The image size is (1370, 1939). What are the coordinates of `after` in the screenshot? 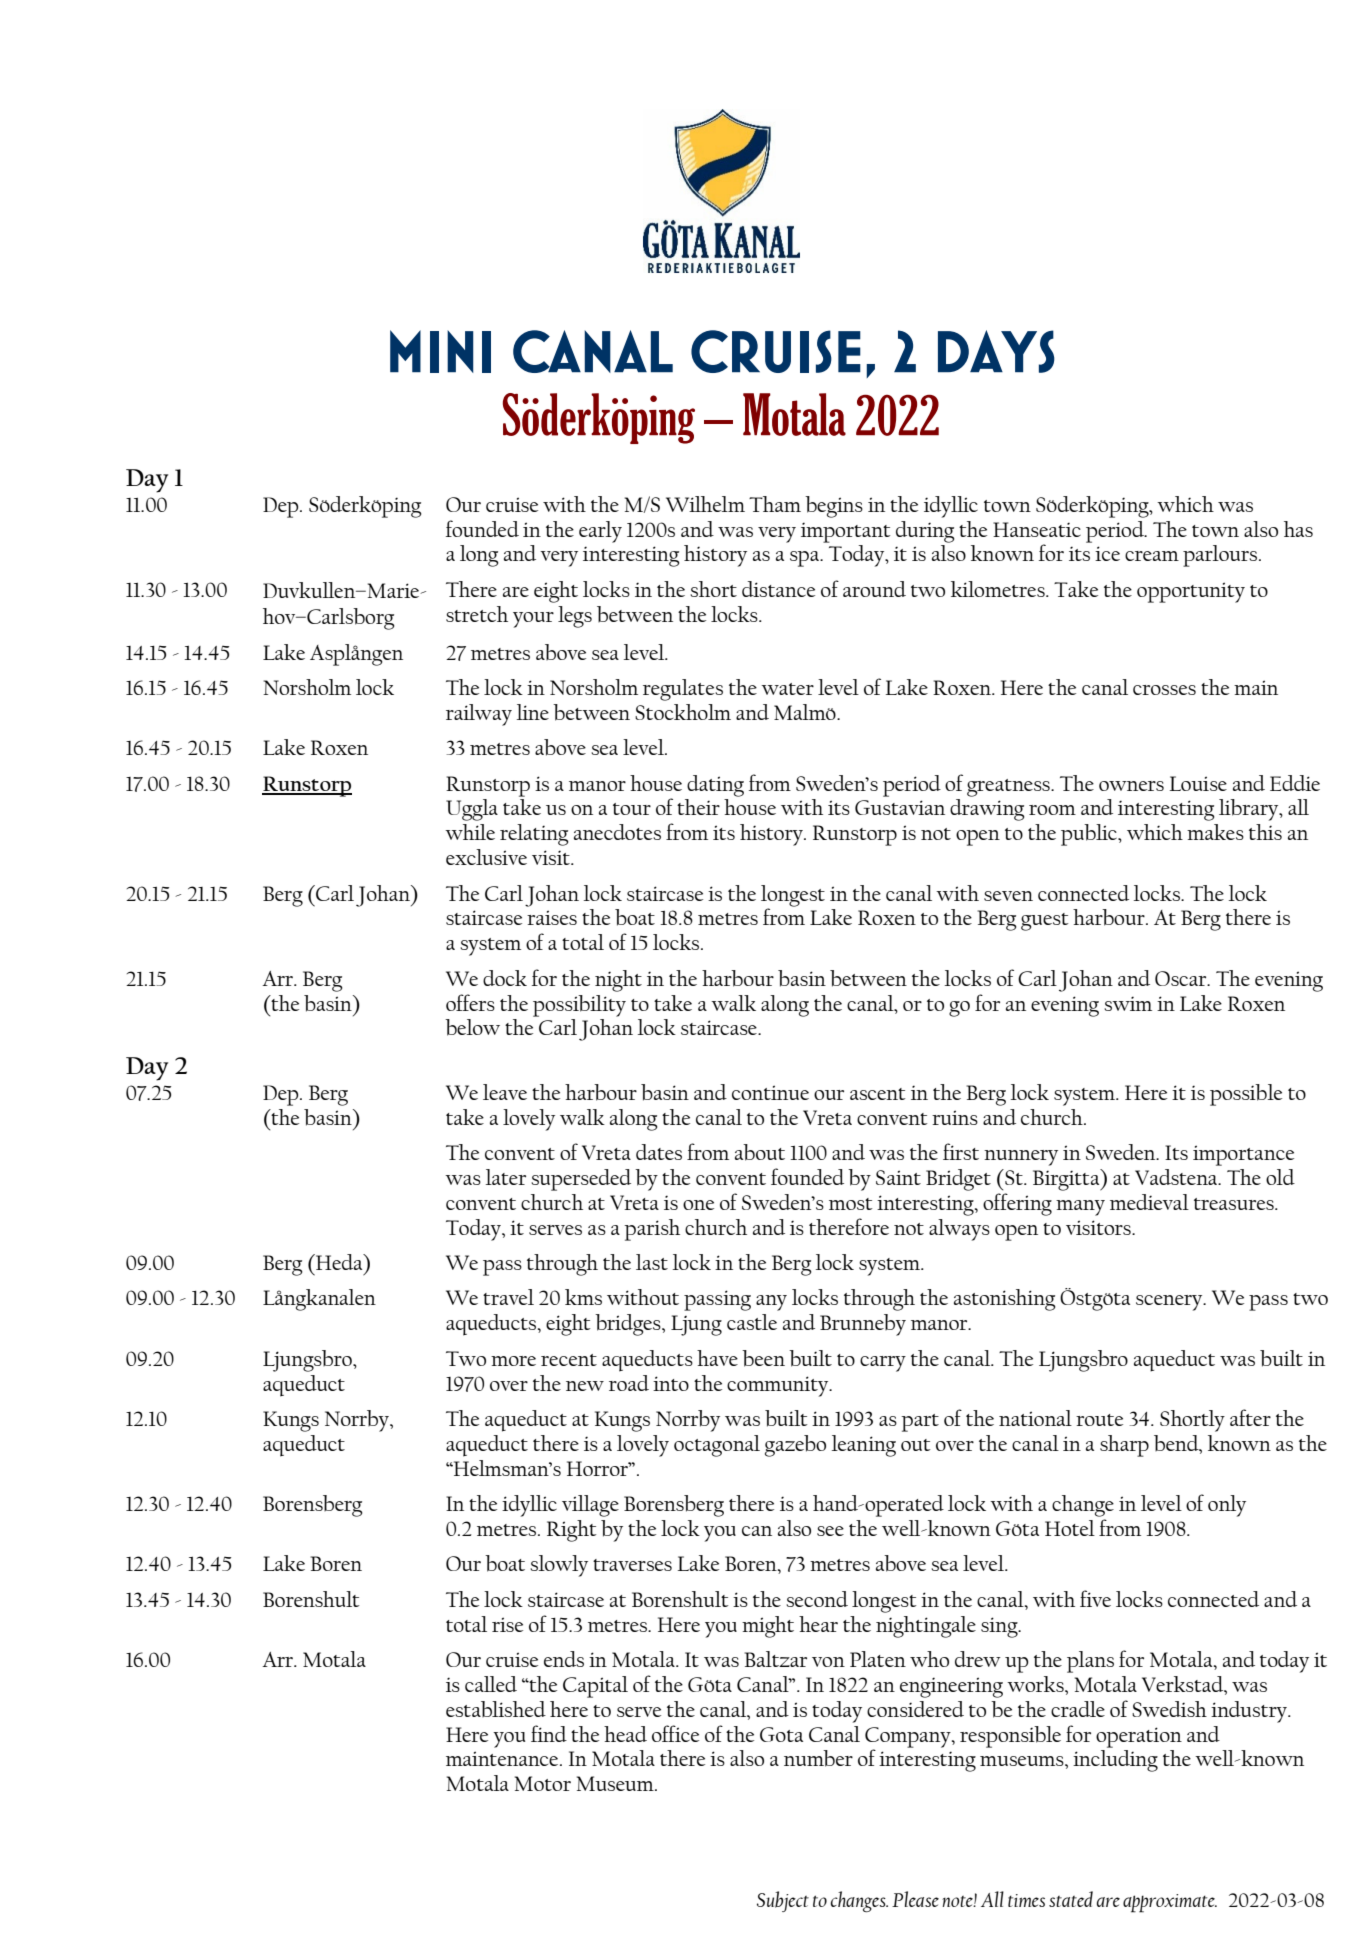 It's located at (1250, 1417).
